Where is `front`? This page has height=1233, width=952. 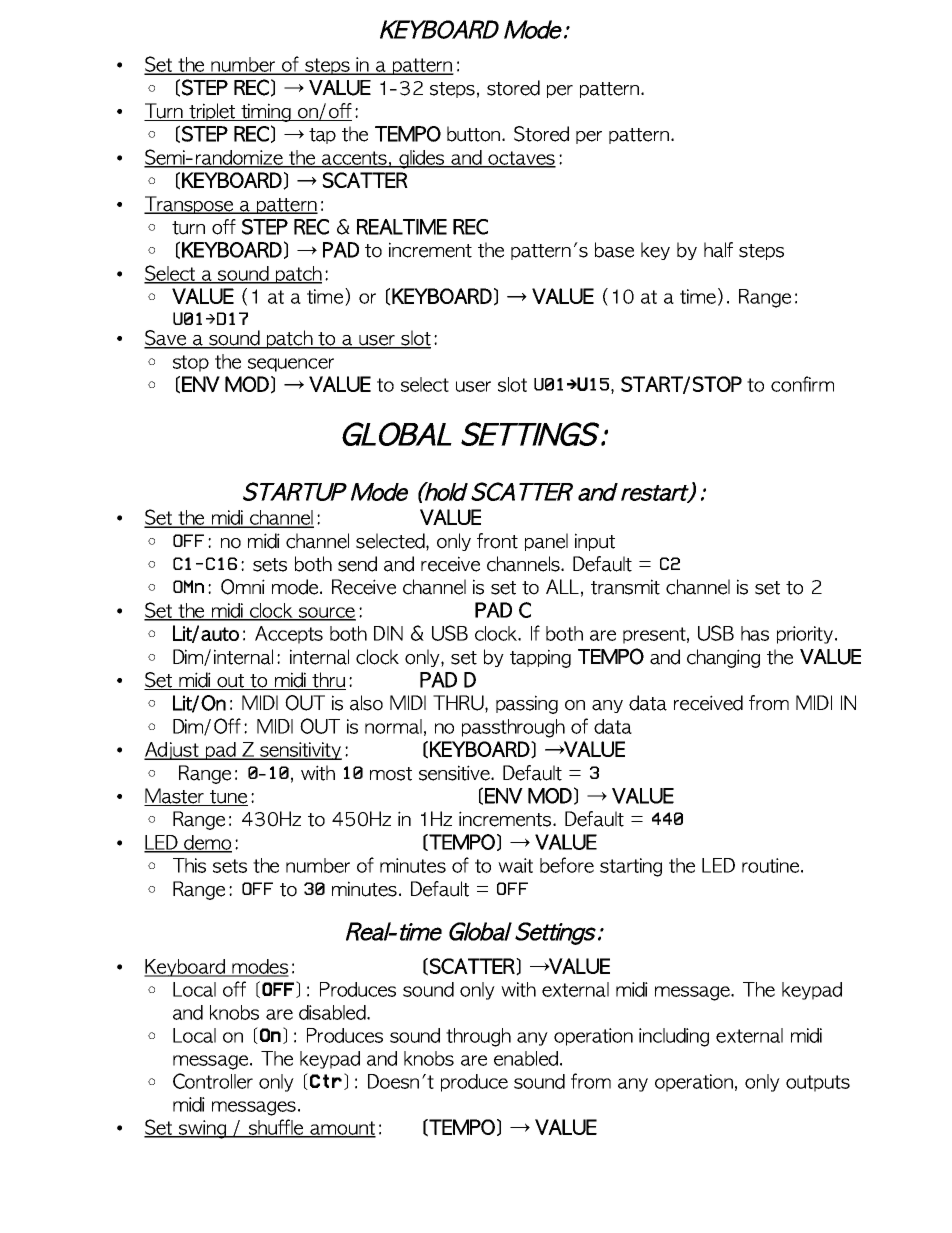 front is located at coordinates (497, 541).
